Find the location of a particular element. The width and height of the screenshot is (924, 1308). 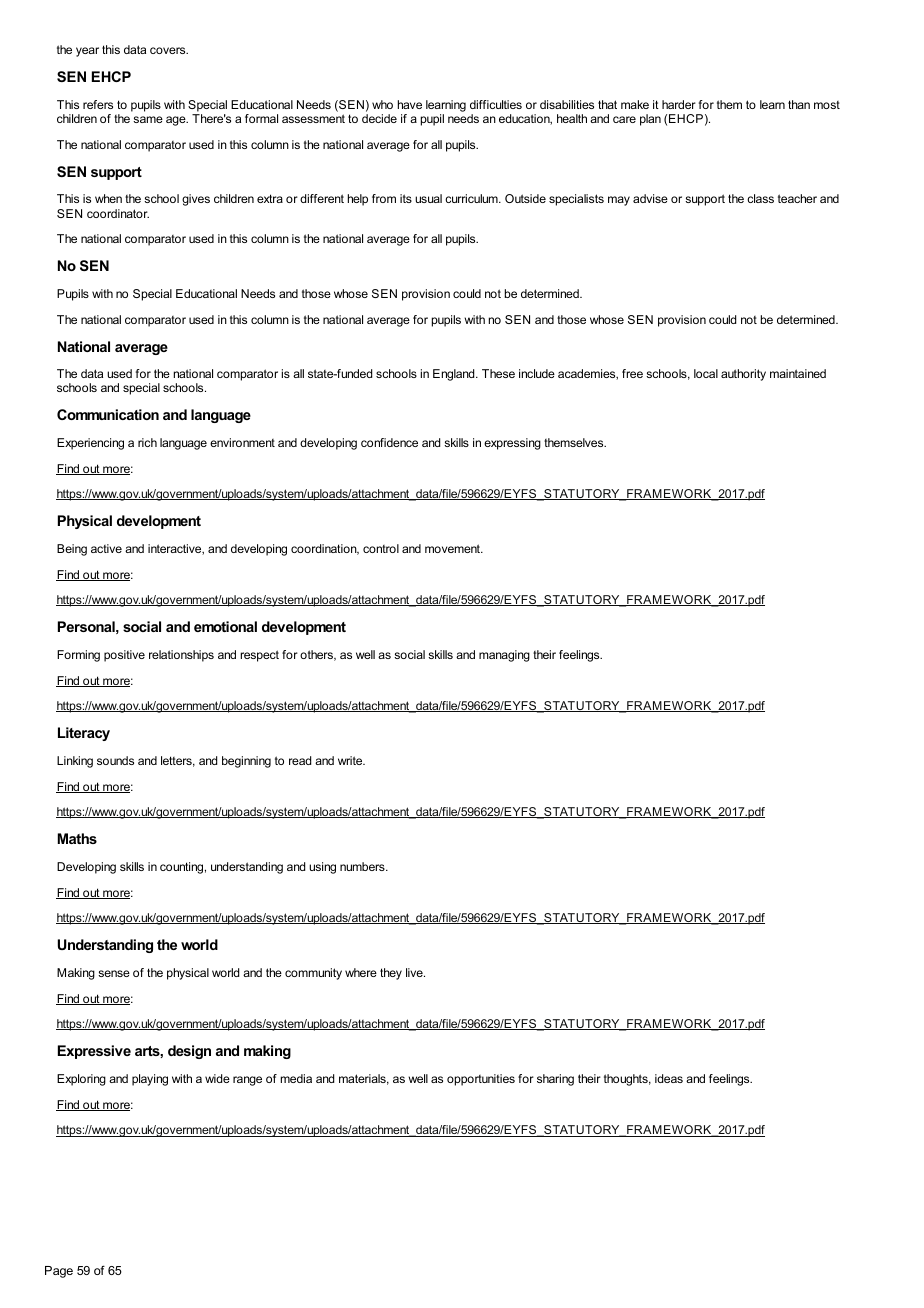

confidence is located at coordinates (389, 442).
